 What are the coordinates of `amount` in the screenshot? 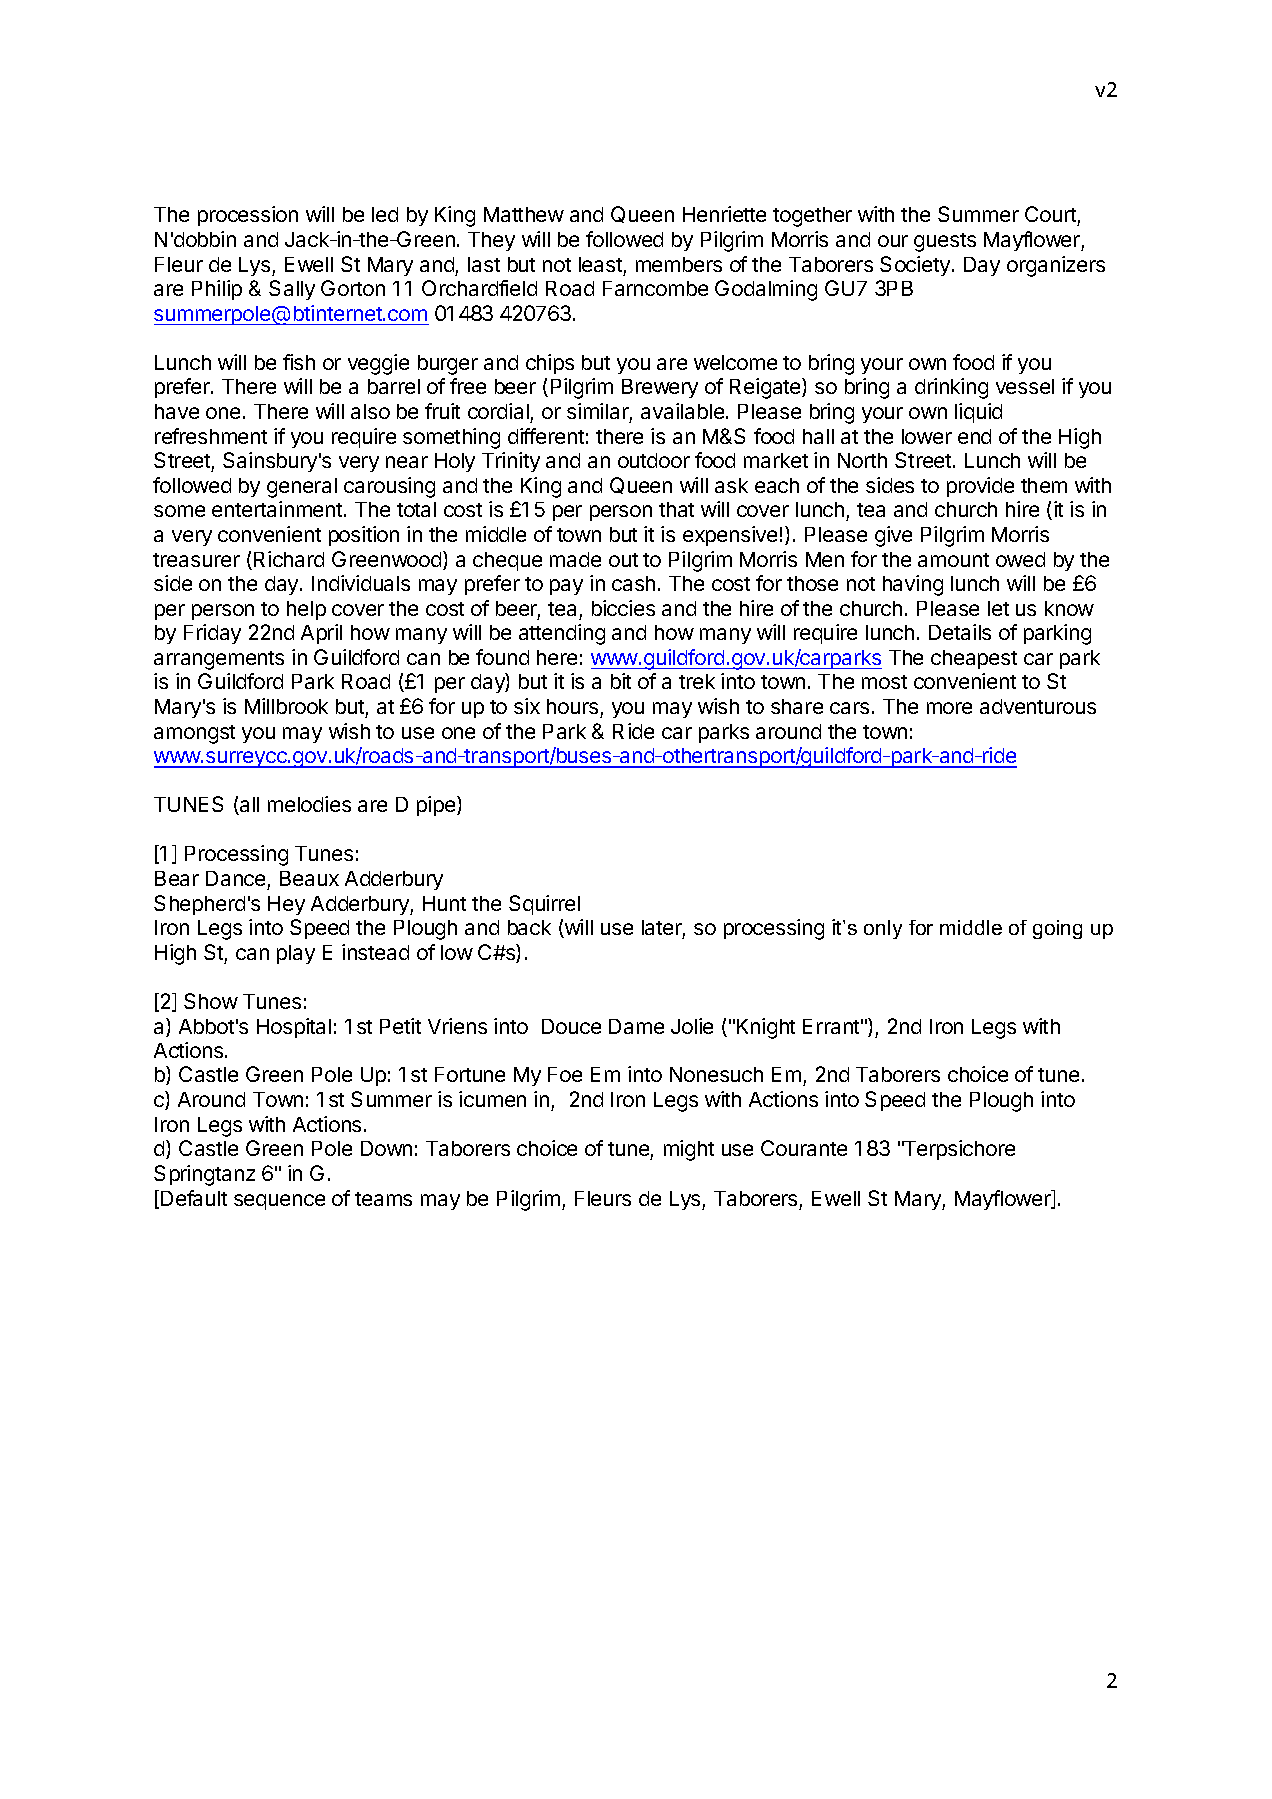 It's located at (953, 560).
